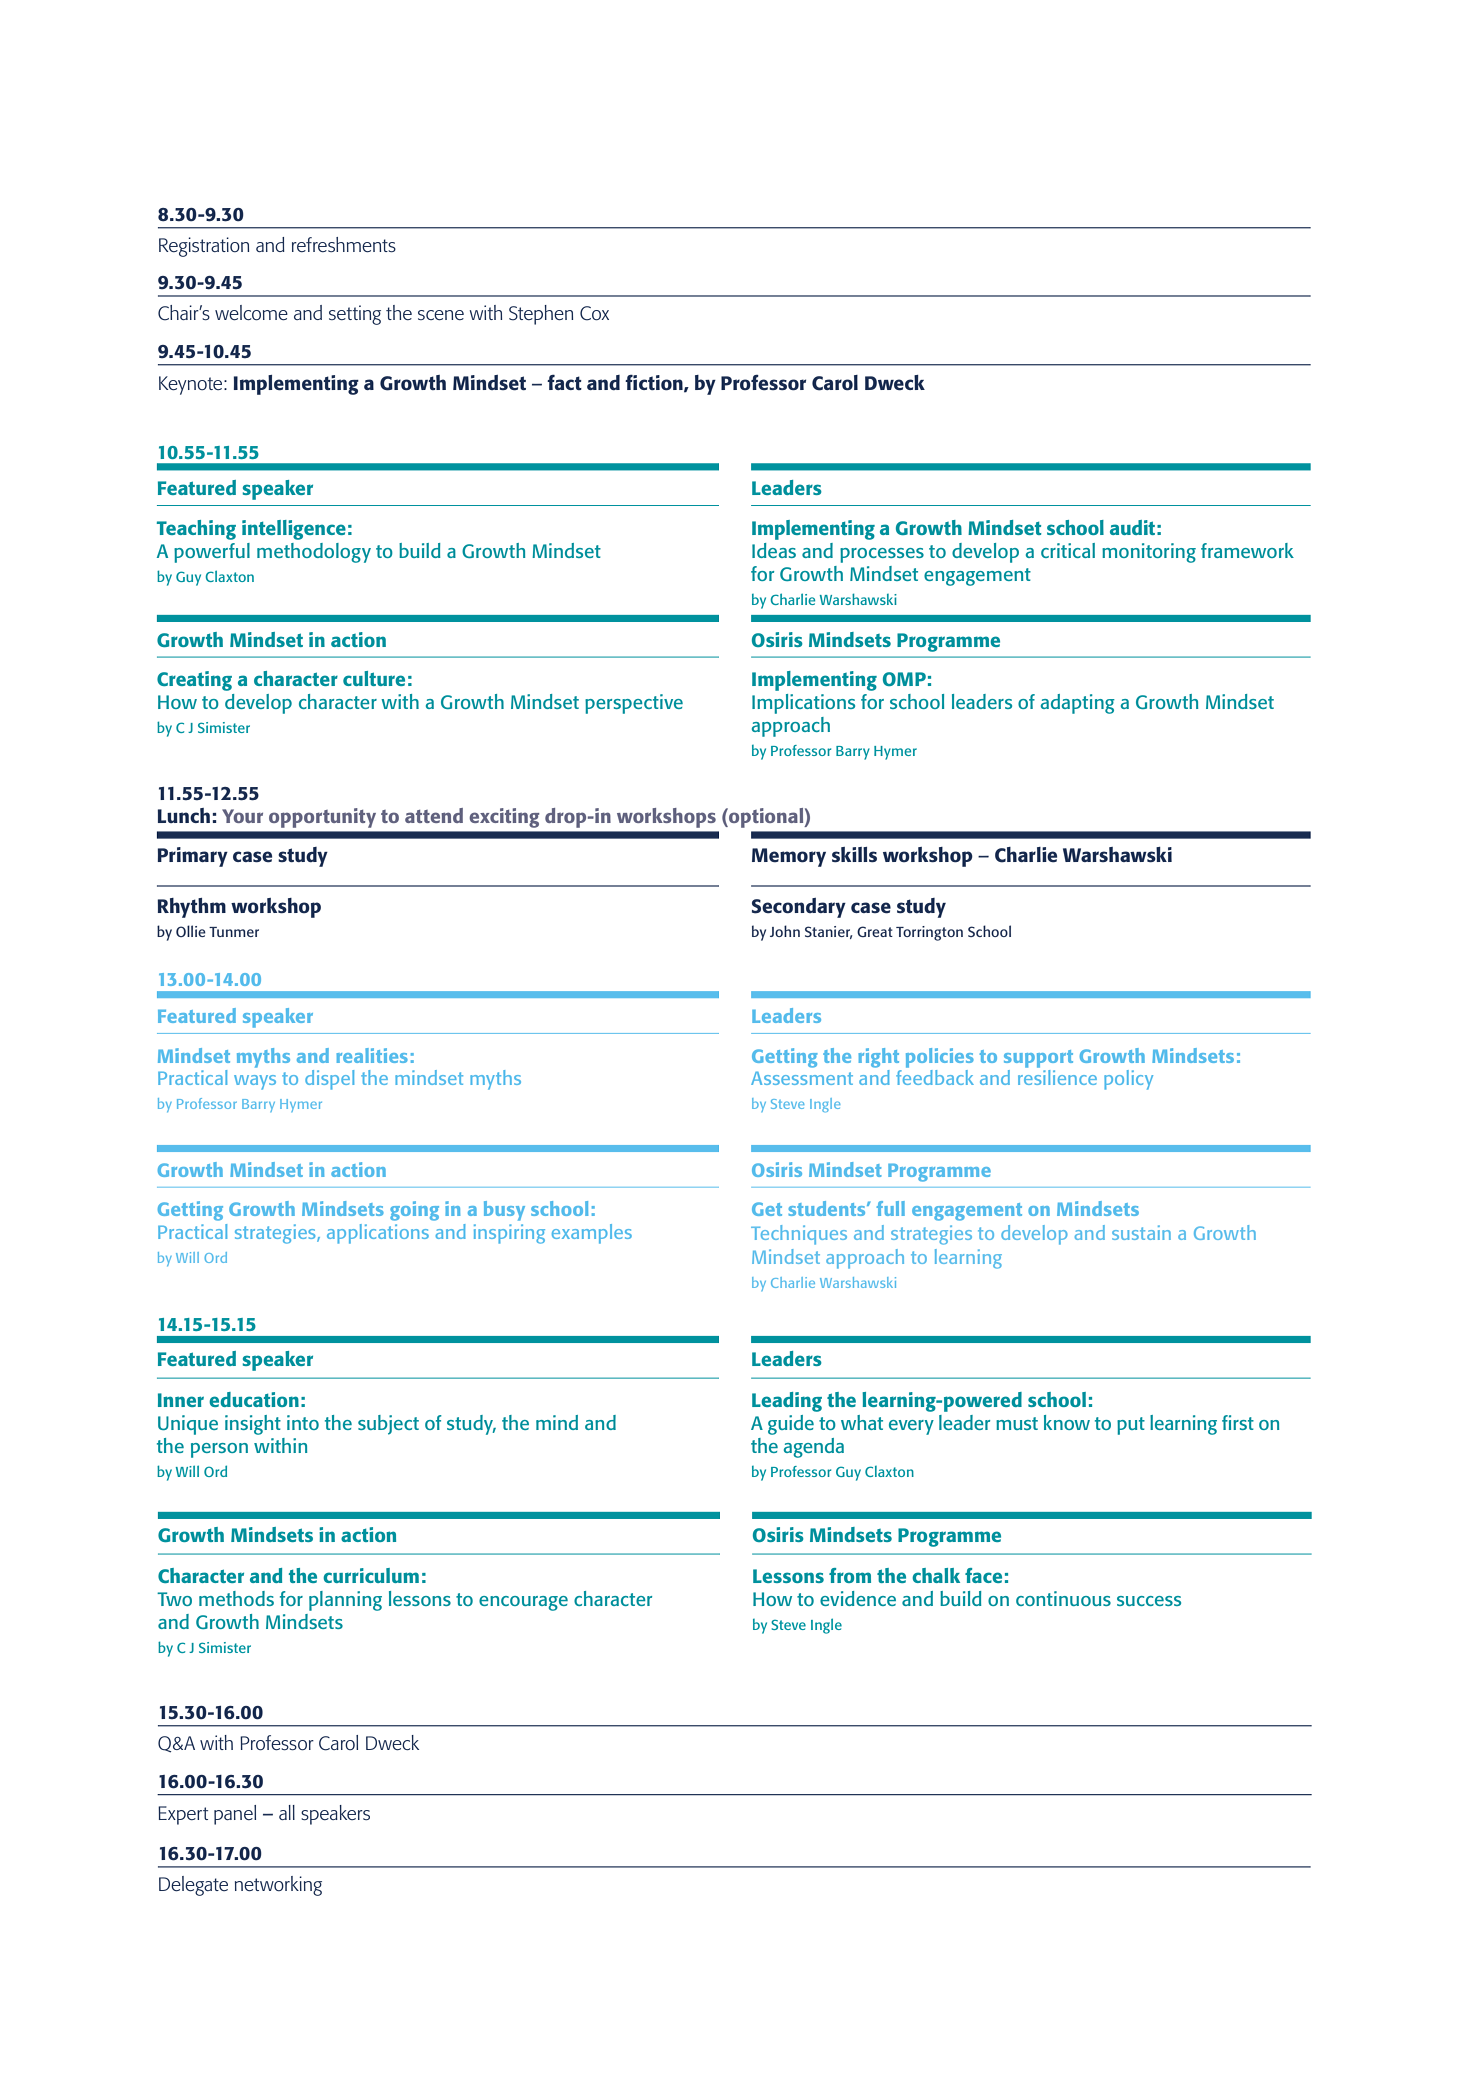  Describe the element at coordinates (634, 704) in the screenshot. I see `perspective` at that location.
